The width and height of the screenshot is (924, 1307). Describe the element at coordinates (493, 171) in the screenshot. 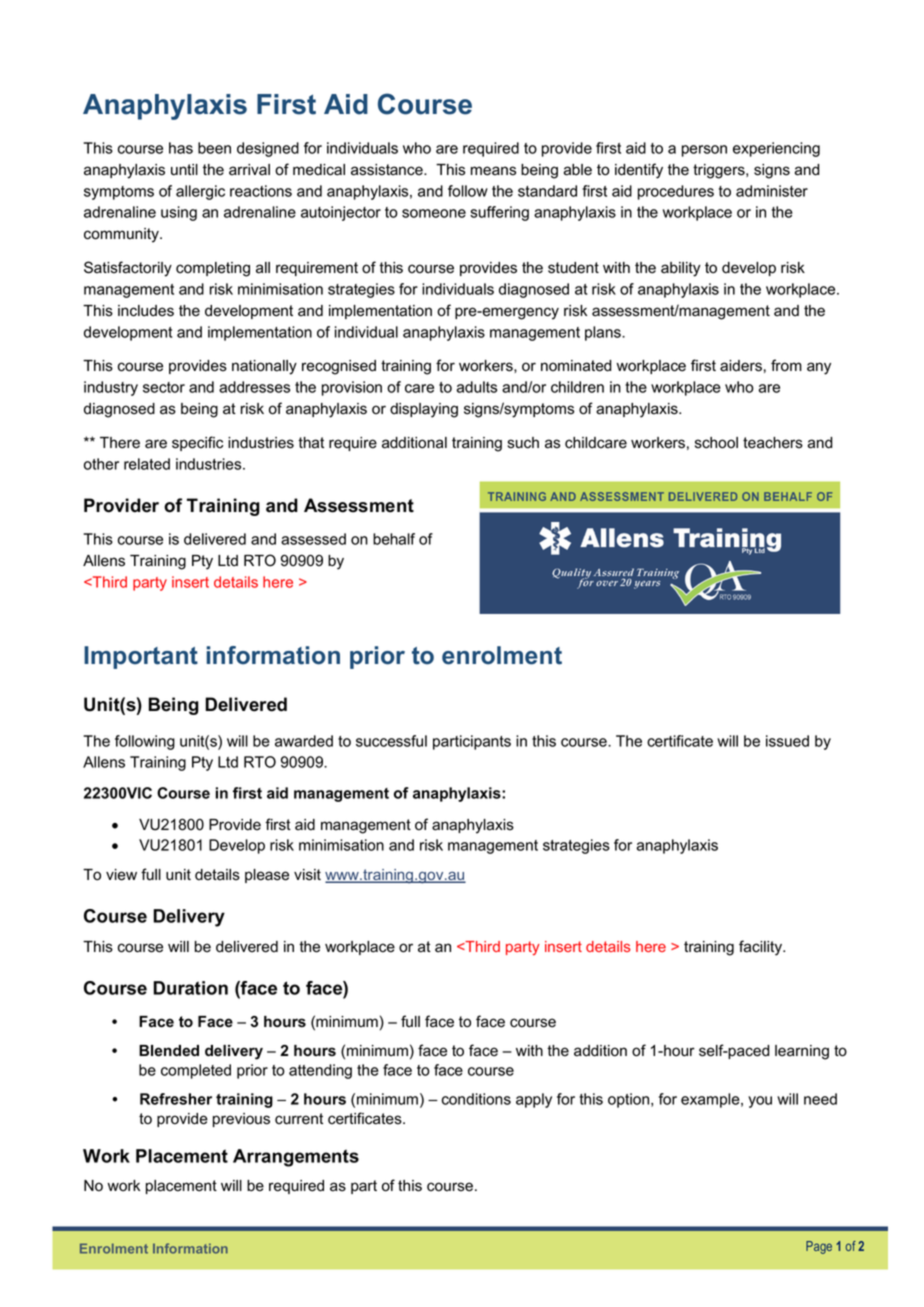

I see `means` at that location.
